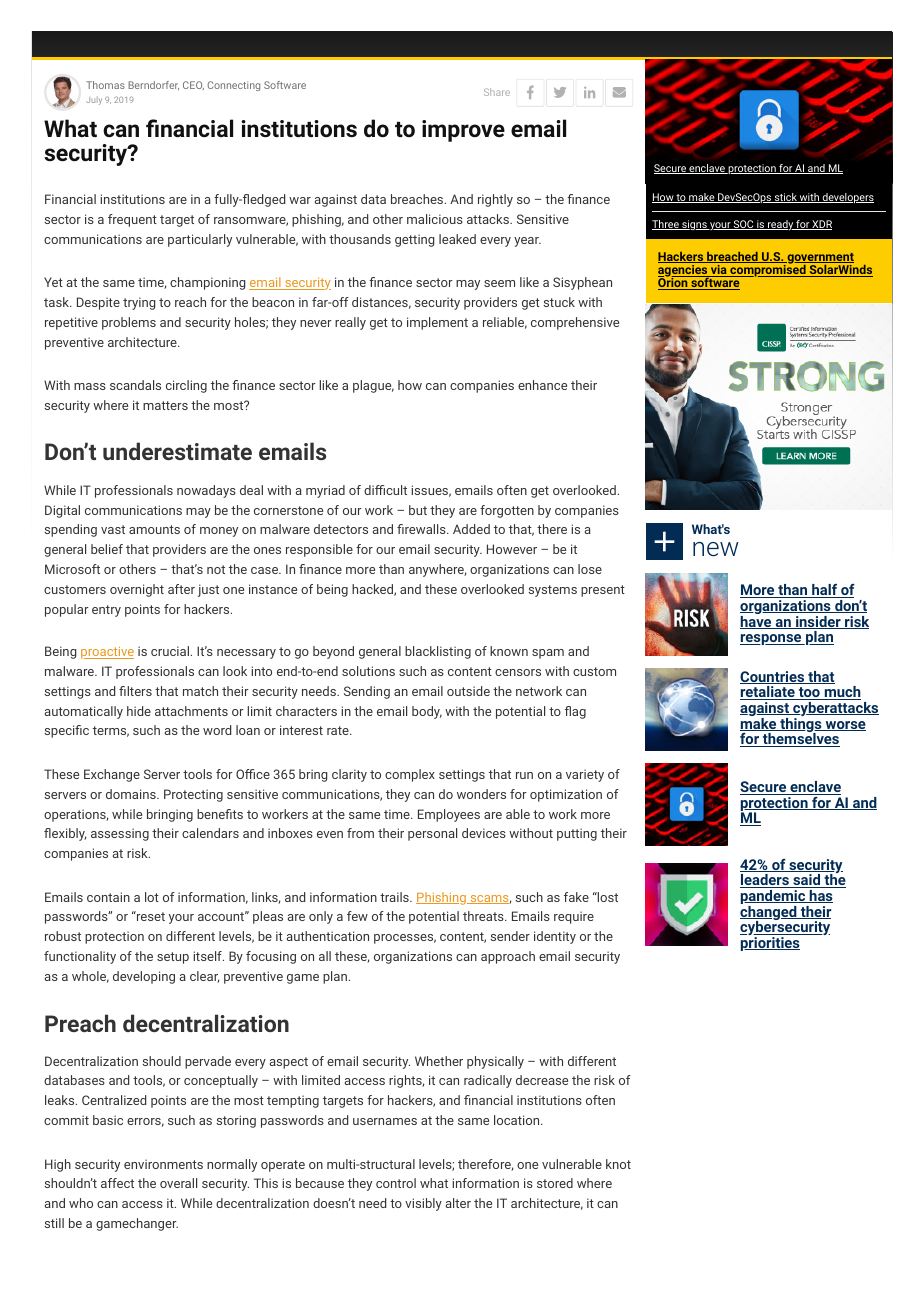 This image has width=924, height=1308. I want to click on July, so click(94, 101).
